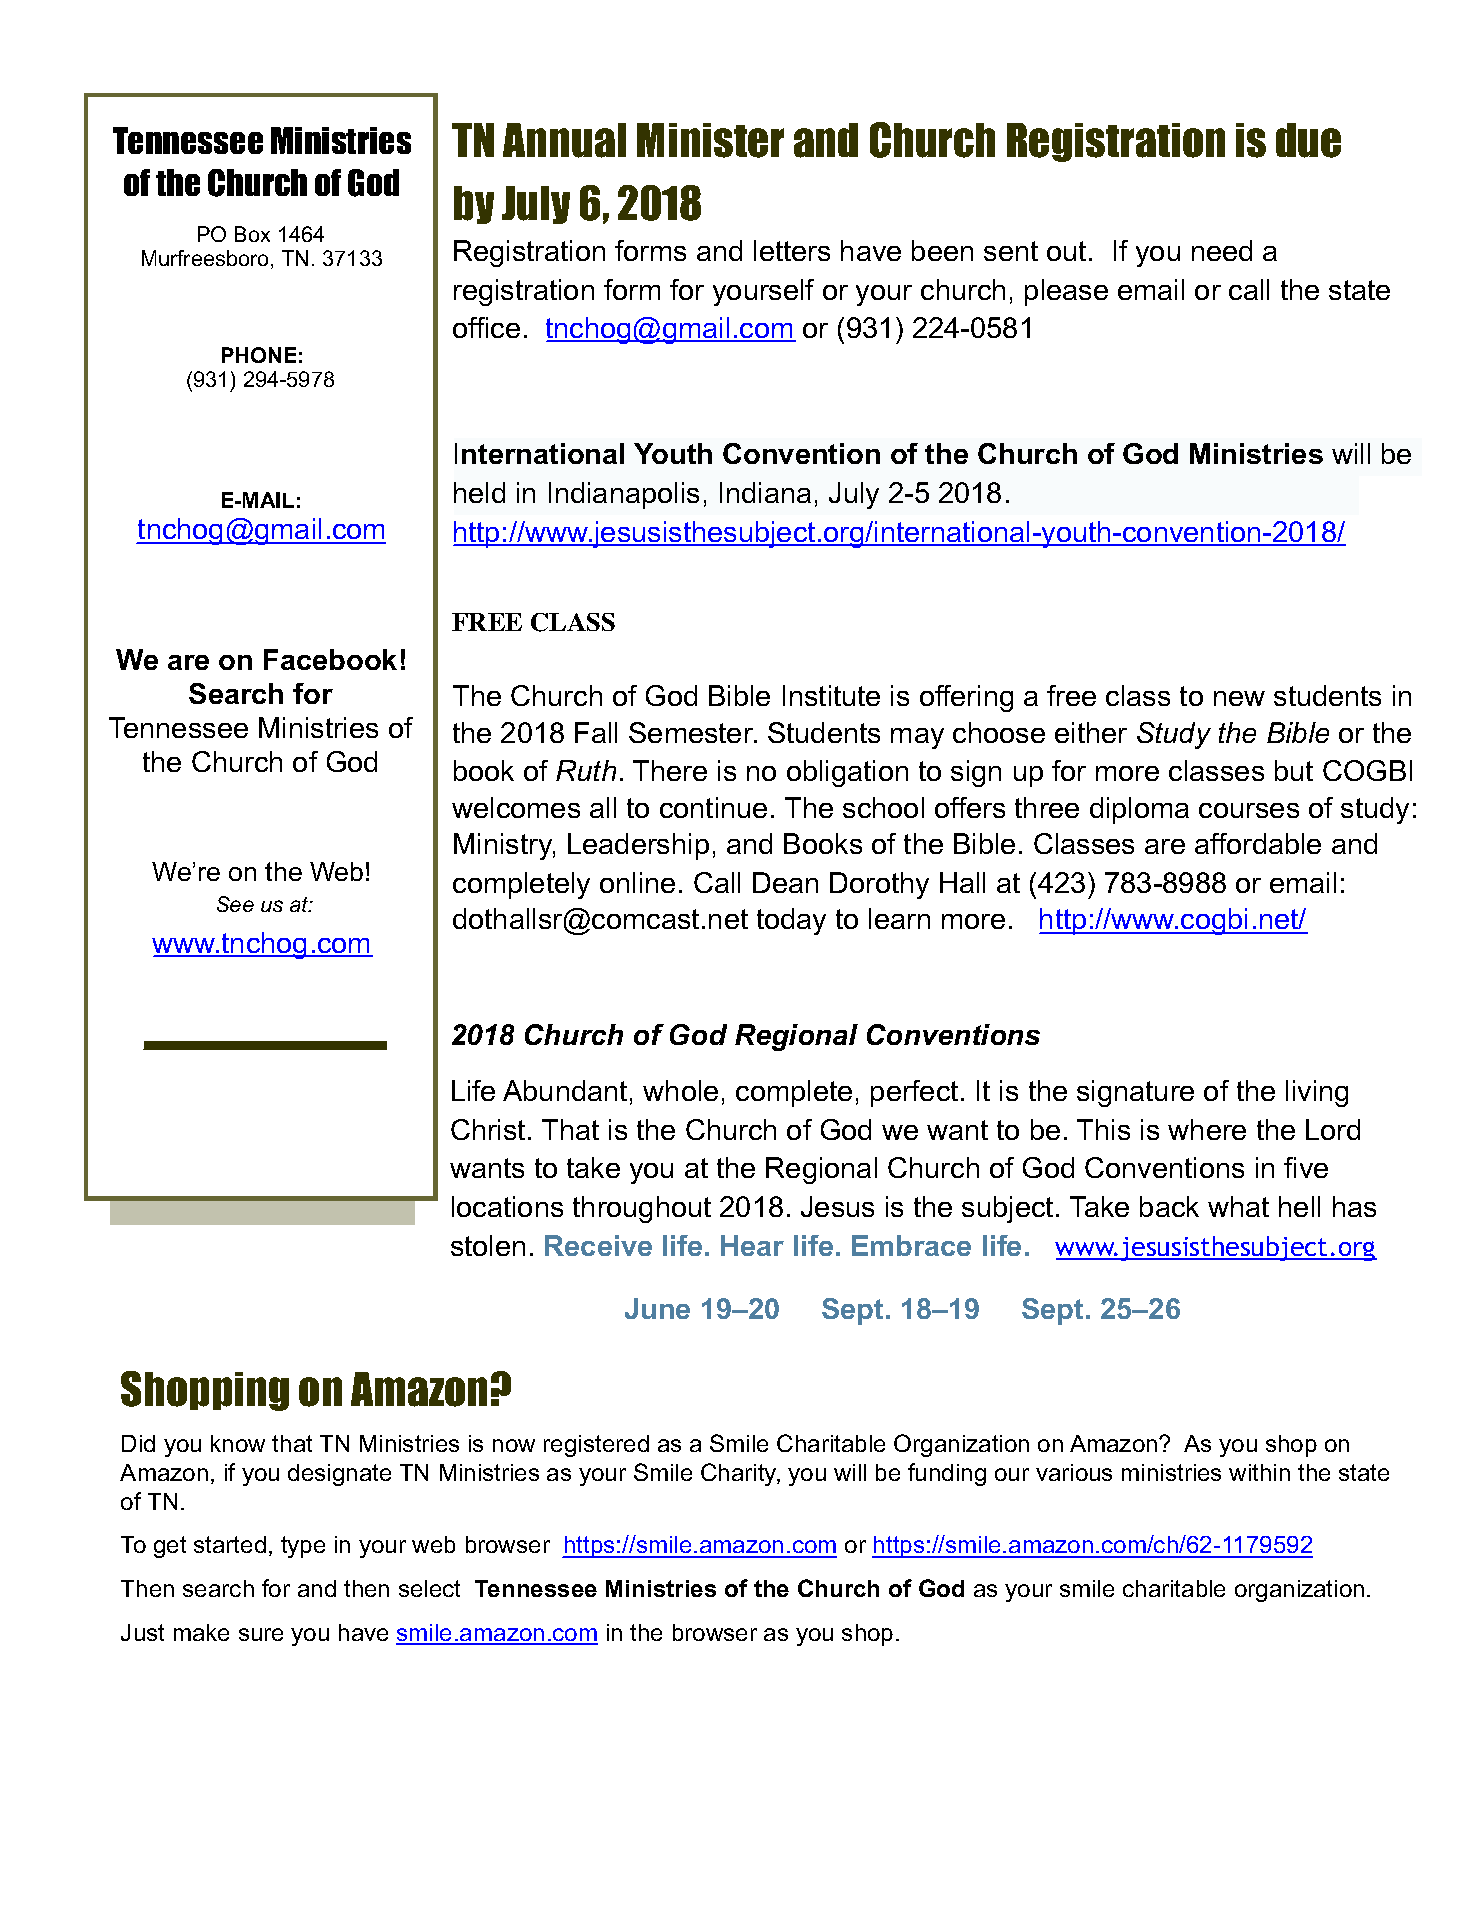  Describe the element at coordinates (947, 1474) in the screenshot. I see `funding` at that location.
